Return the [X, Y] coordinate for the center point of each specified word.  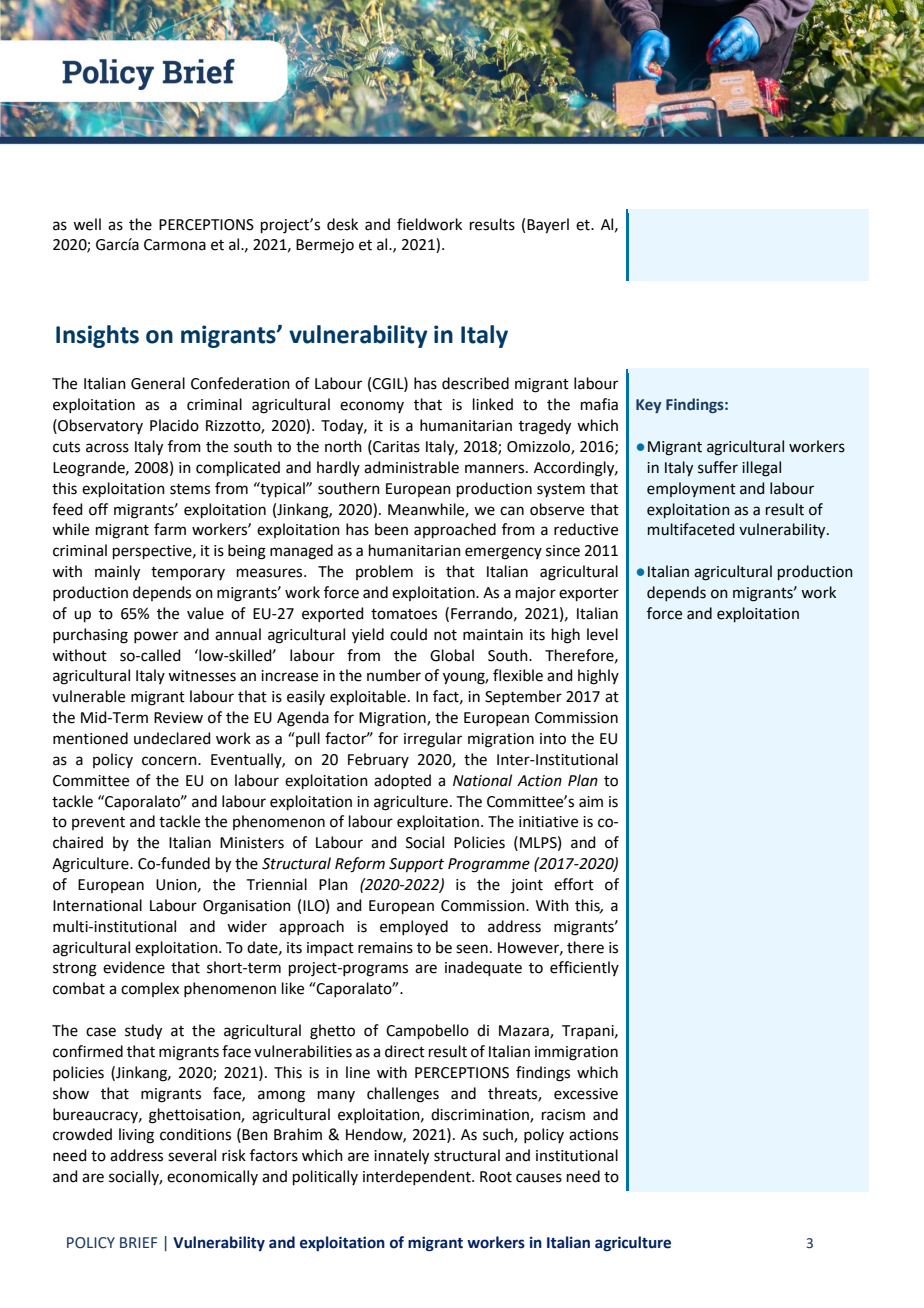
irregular [433, 740]
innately [401, 1157]
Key [649, 406]
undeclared [172, 738]
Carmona [175, 245]
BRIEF [138, 1242]
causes [539, 1178]
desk [342, 224]
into [553, 739]
